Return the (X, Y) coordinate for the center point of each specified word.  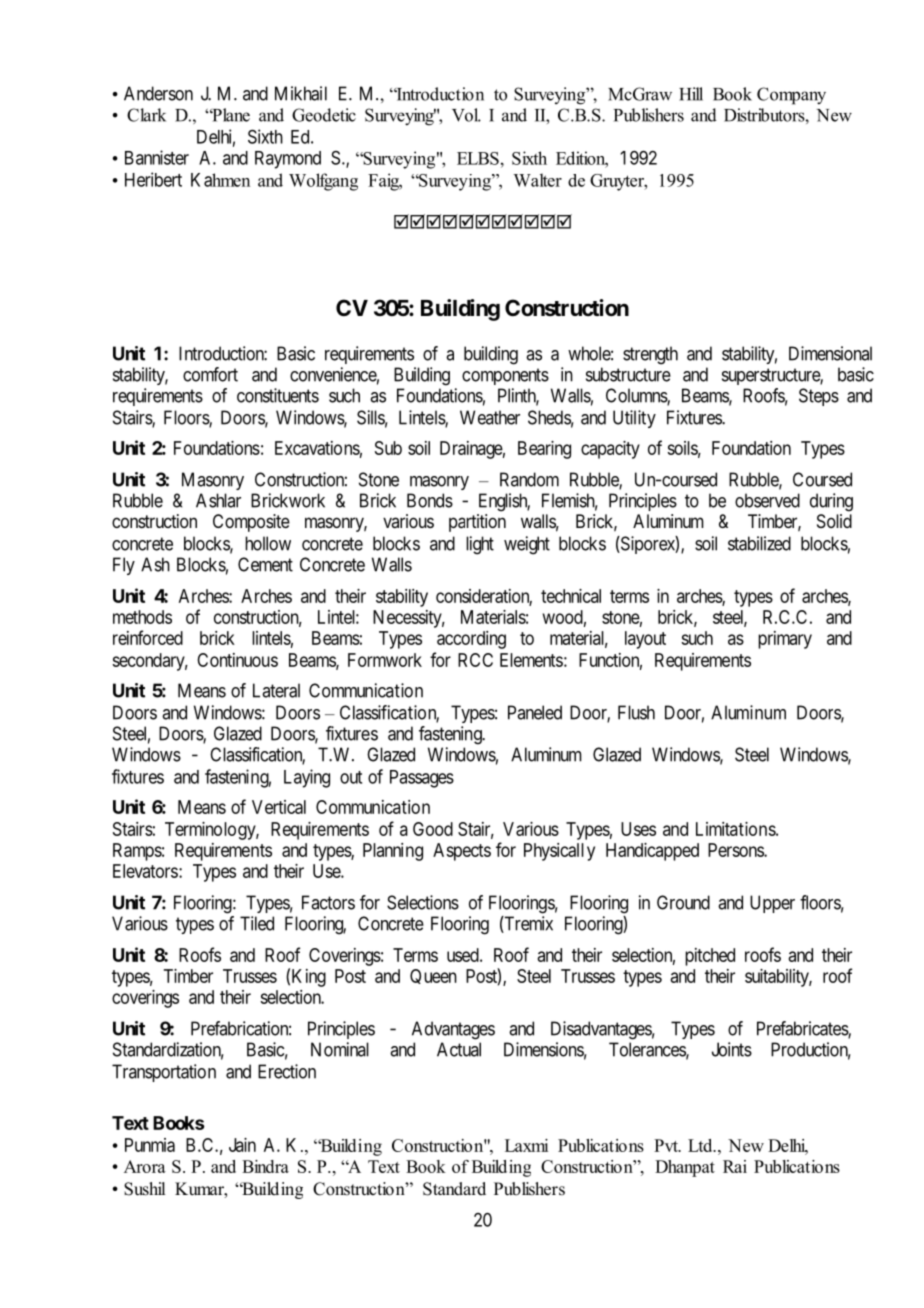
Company (791, 96)
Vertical (279, 807)
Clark (146, 115)
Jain (242, 1145)
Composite (251, 523)
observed (767, 500)
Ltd (701, 1145)
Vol (466, 115)
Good (433, 829)
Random (529, 479)
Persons (736, 850)
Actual (459, 1049)
